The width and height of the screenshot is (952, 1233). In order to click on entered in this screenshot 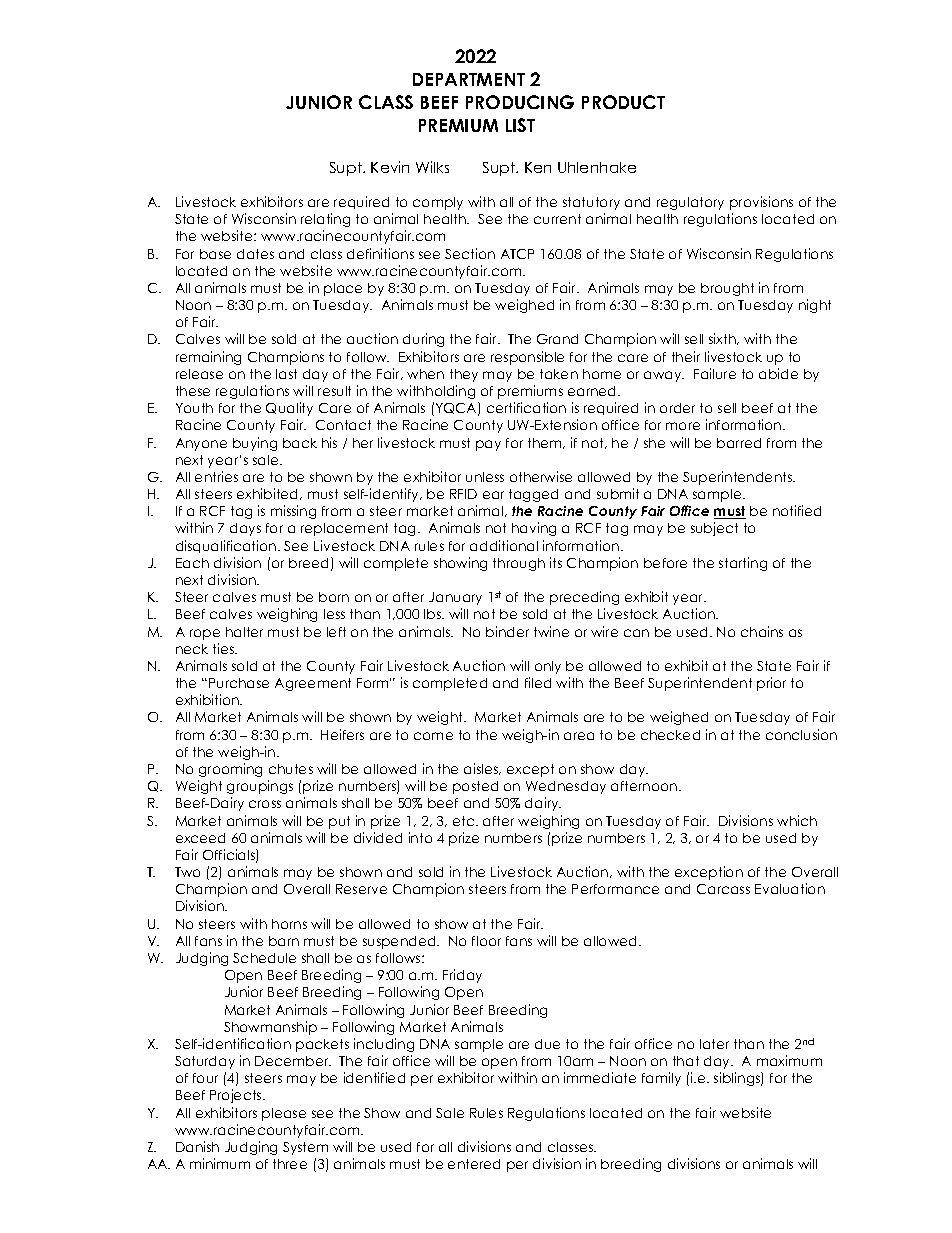, I will do `click(474, 1164)`.
